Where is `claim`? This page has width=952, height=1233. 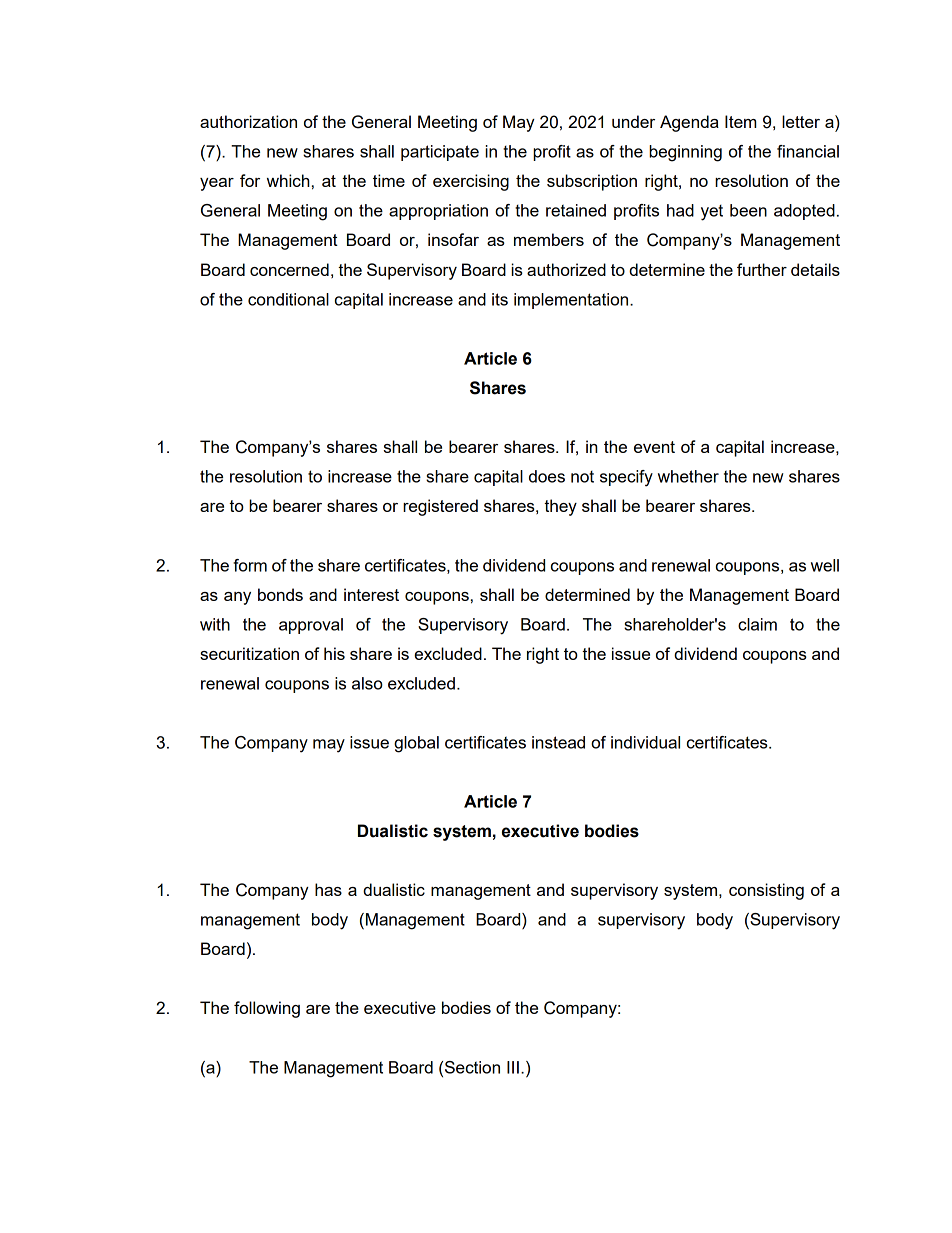
claim is located at coordinates (757, 624).
